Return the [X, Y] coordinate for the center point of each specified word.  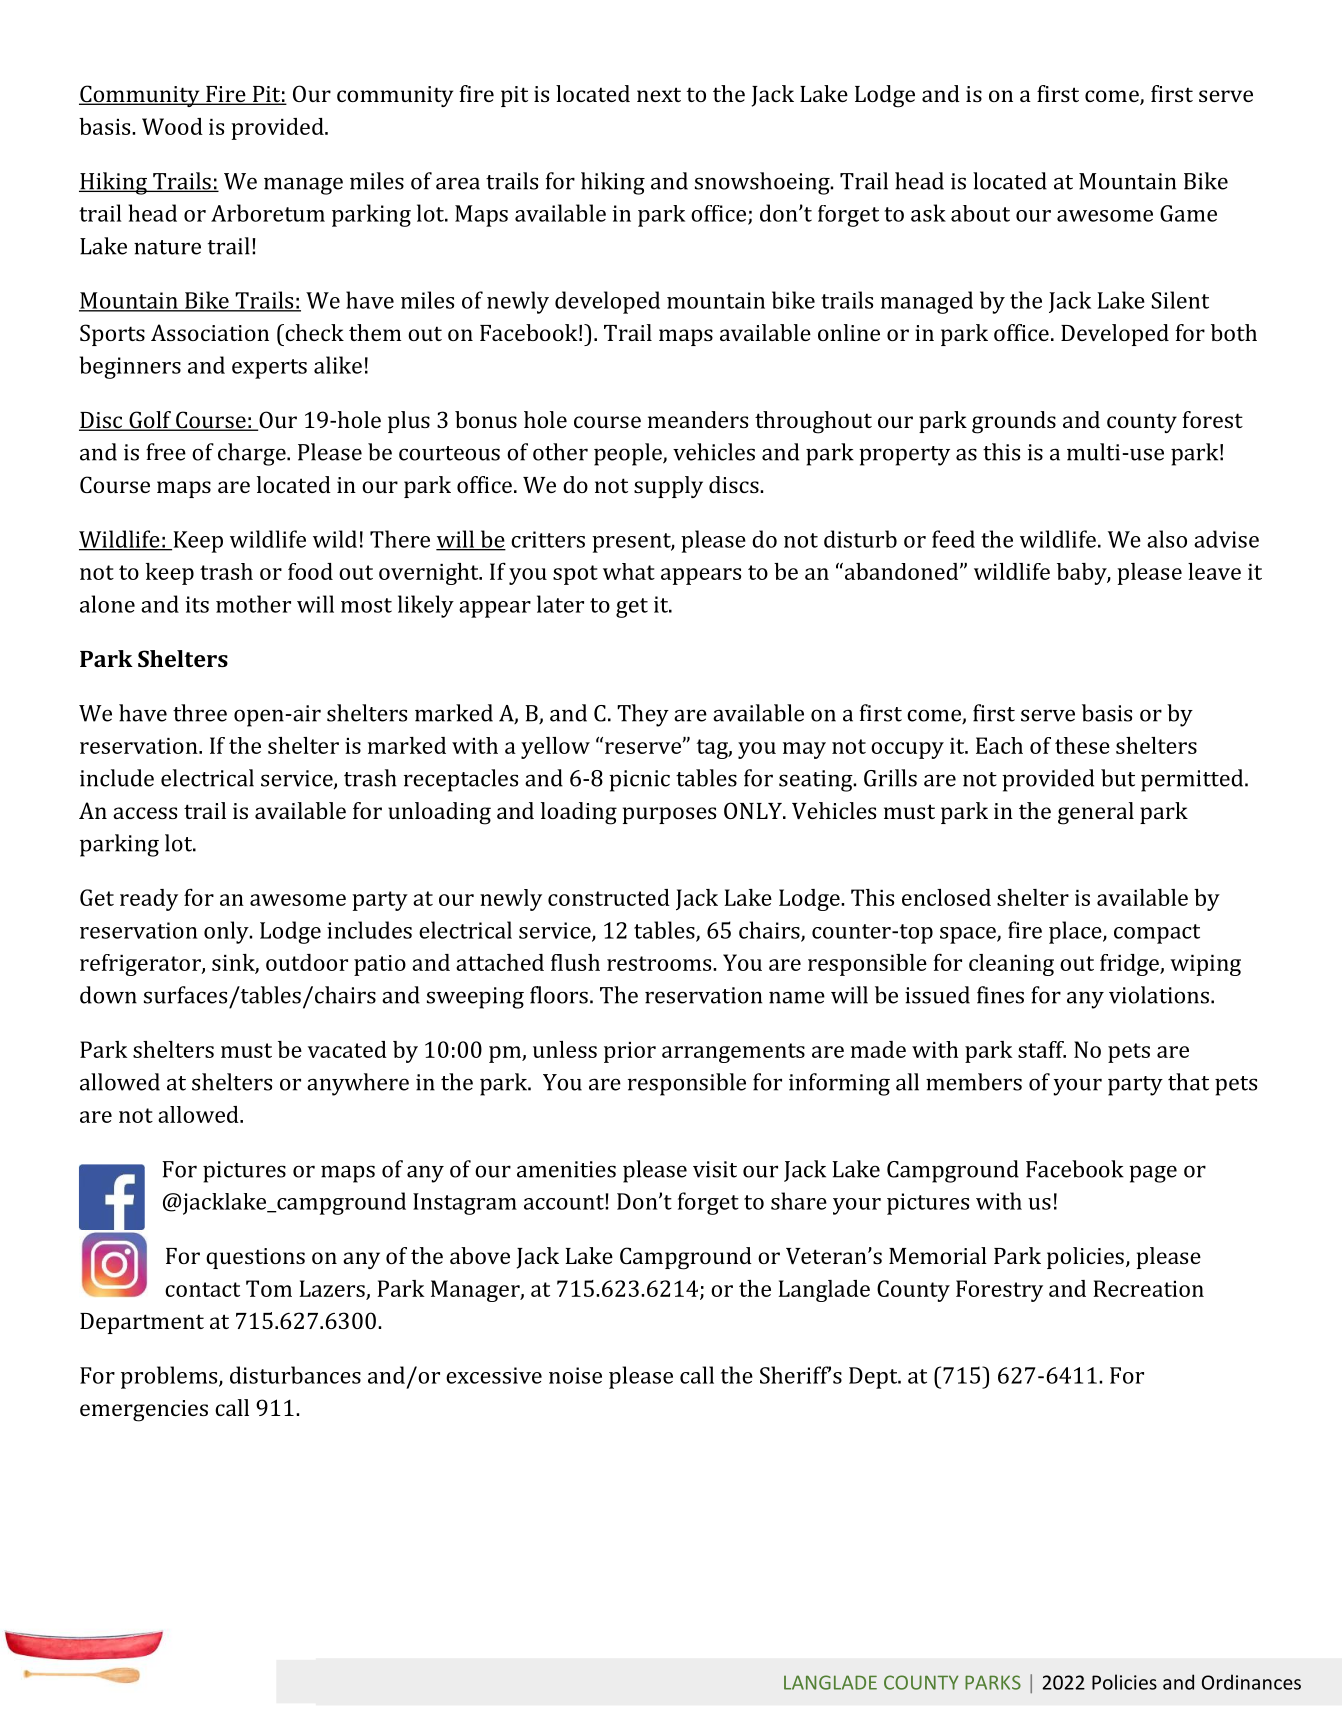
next [659, 94]
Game [1188, 213]
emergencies [144, 1411]
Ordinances [1251, 1682]
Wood [172, 126]
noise [575, 1375]
